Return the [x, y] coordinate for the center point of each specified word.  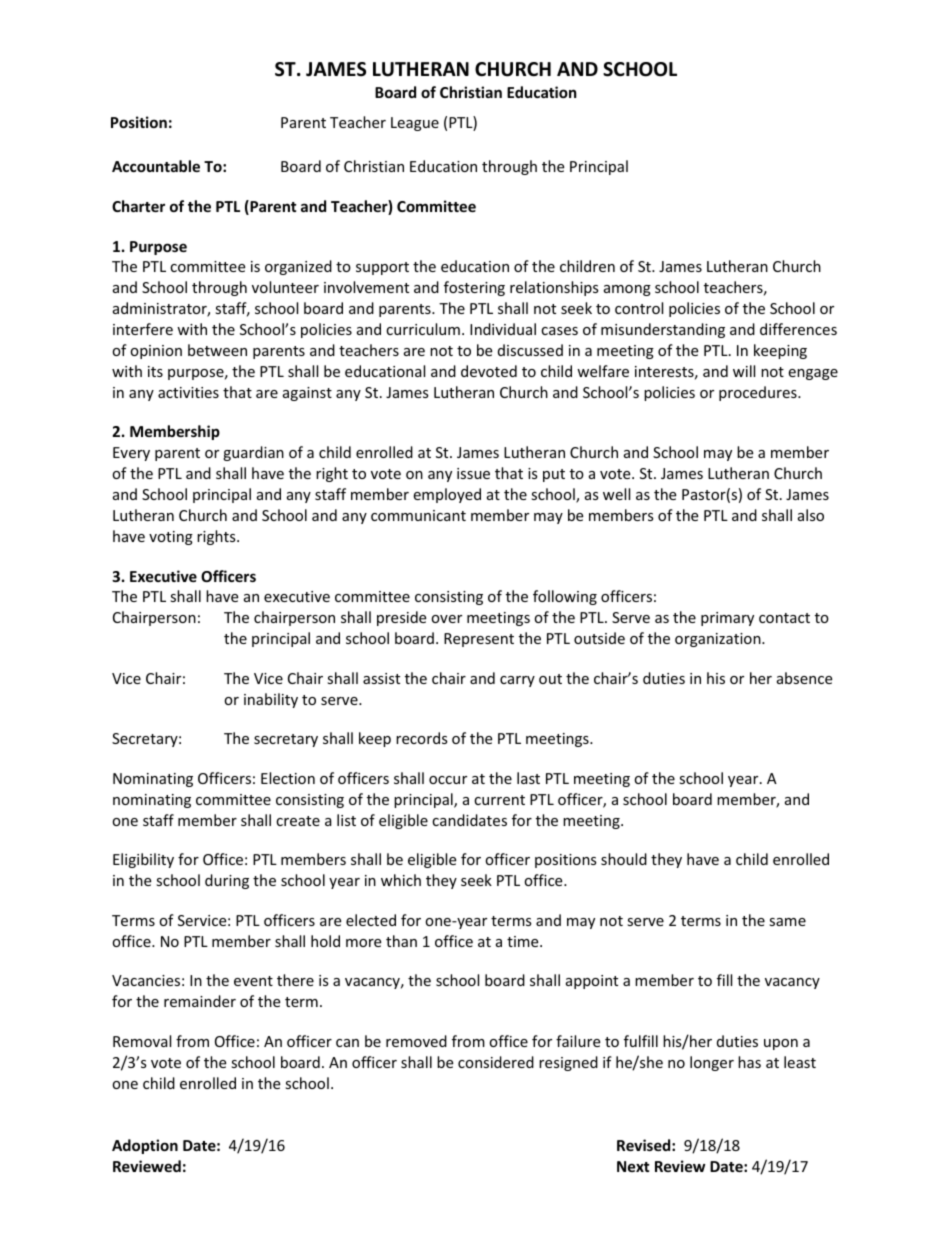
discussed [530, 350]
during [227, 881]
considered [496, 1062]
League [415, 124]
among [627, 290]
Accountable [156, 166]
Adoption [145, 1146]
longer [712, 1063]
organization [719, 640]
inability [271, 700]
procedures [759, 393]
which [401, 880]
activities [188, 392]
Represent [479, 640]
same [787, 922]
